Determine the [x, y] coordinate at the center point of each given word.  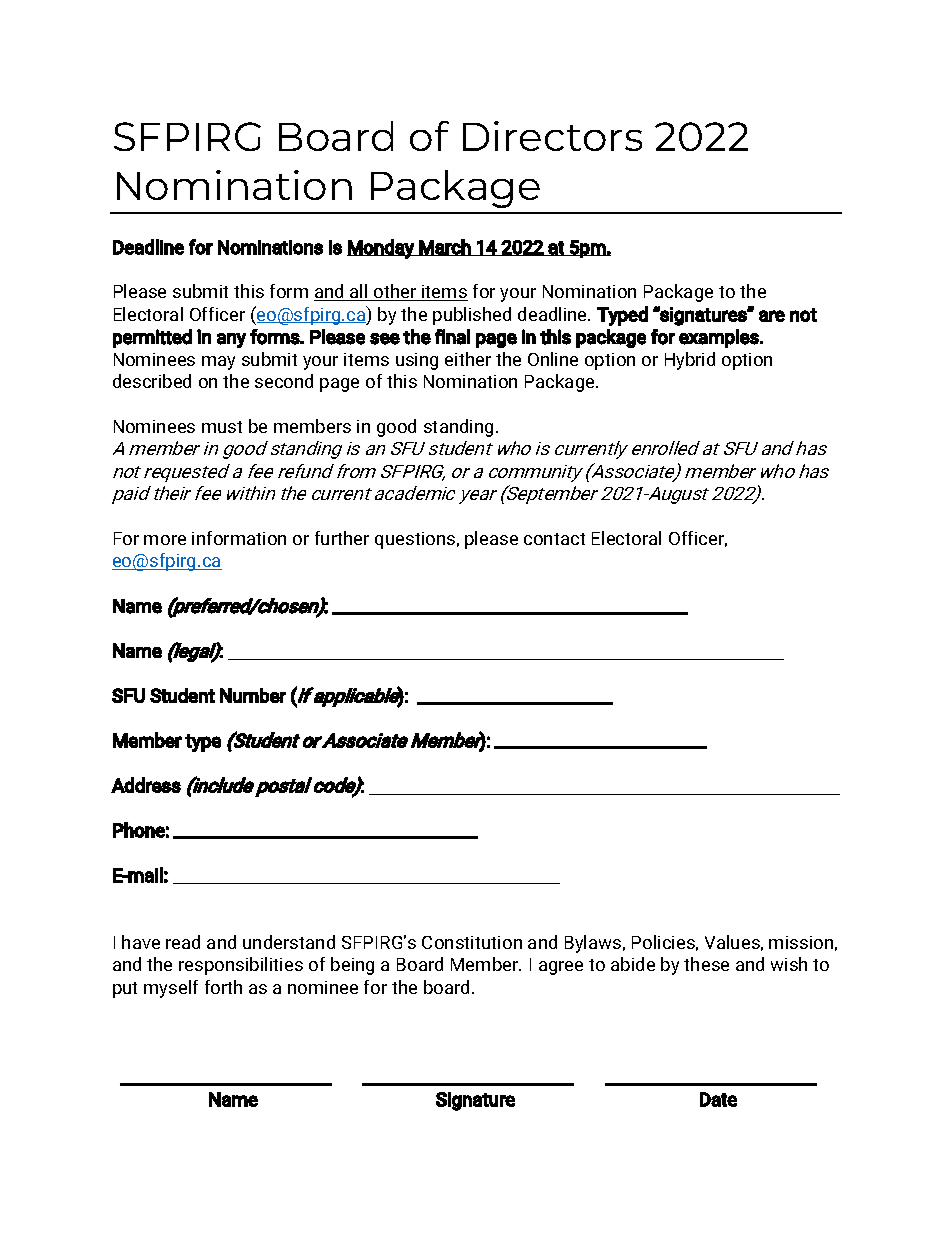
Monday [381, 249]
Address [146, 785]
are [772, 316]
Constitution [472, 942]
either [468, 359]
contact [554, 539]
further [342, 538]
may [218, 363]
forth [223, 987]
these [706, 964]
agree [561, 968]
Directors [552, 136]
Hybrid [690, 361]
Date [718, 1099]
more [165, 540]
